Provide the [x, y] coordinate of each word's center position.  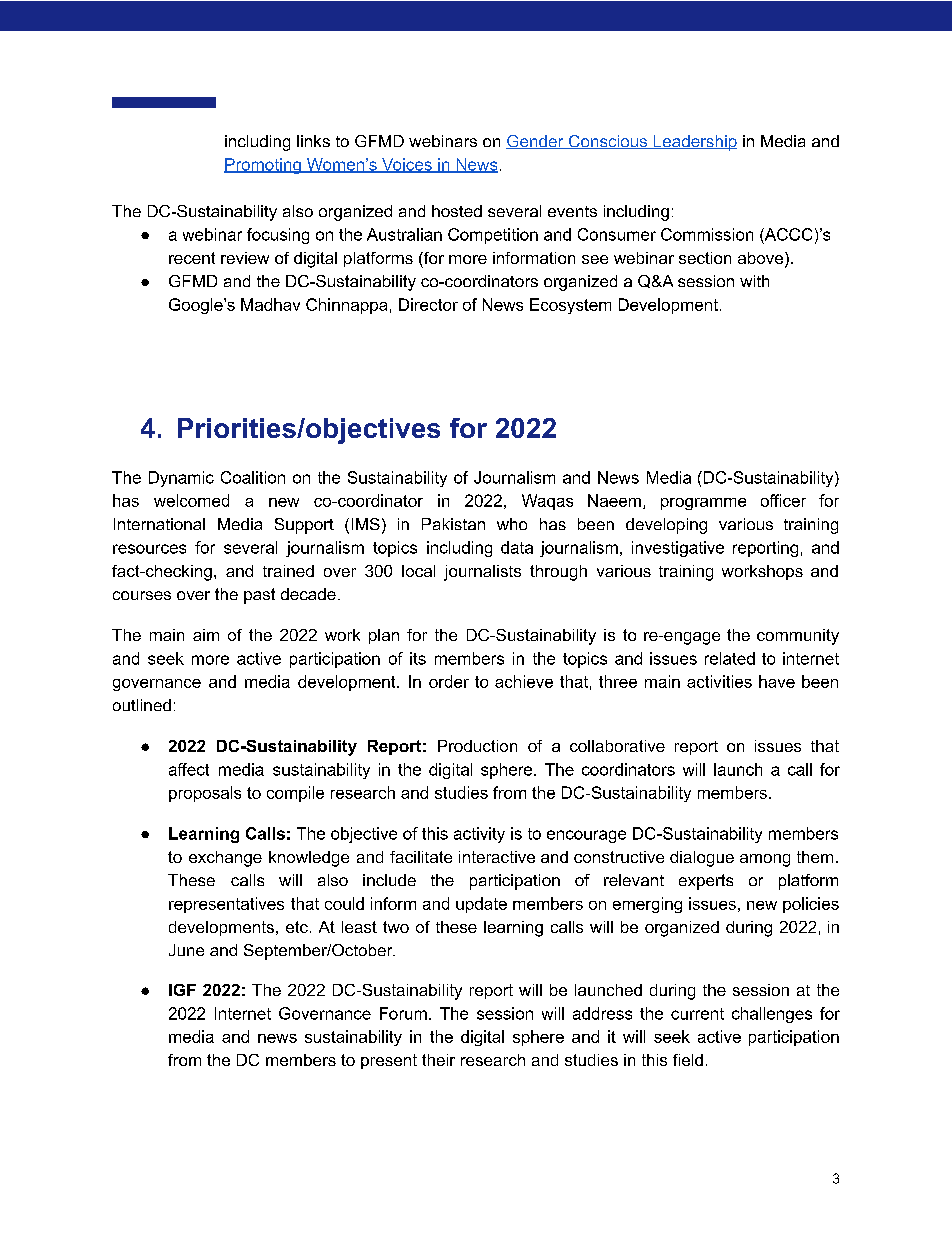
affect [189, 769]
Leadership [694, 143]
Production [477, 746]
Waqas [547, 502]
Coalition [253, 477]
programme [703, 504]
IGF [182, 990]
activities [719, 681]
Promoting [263, 166]
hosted [457, 211]
